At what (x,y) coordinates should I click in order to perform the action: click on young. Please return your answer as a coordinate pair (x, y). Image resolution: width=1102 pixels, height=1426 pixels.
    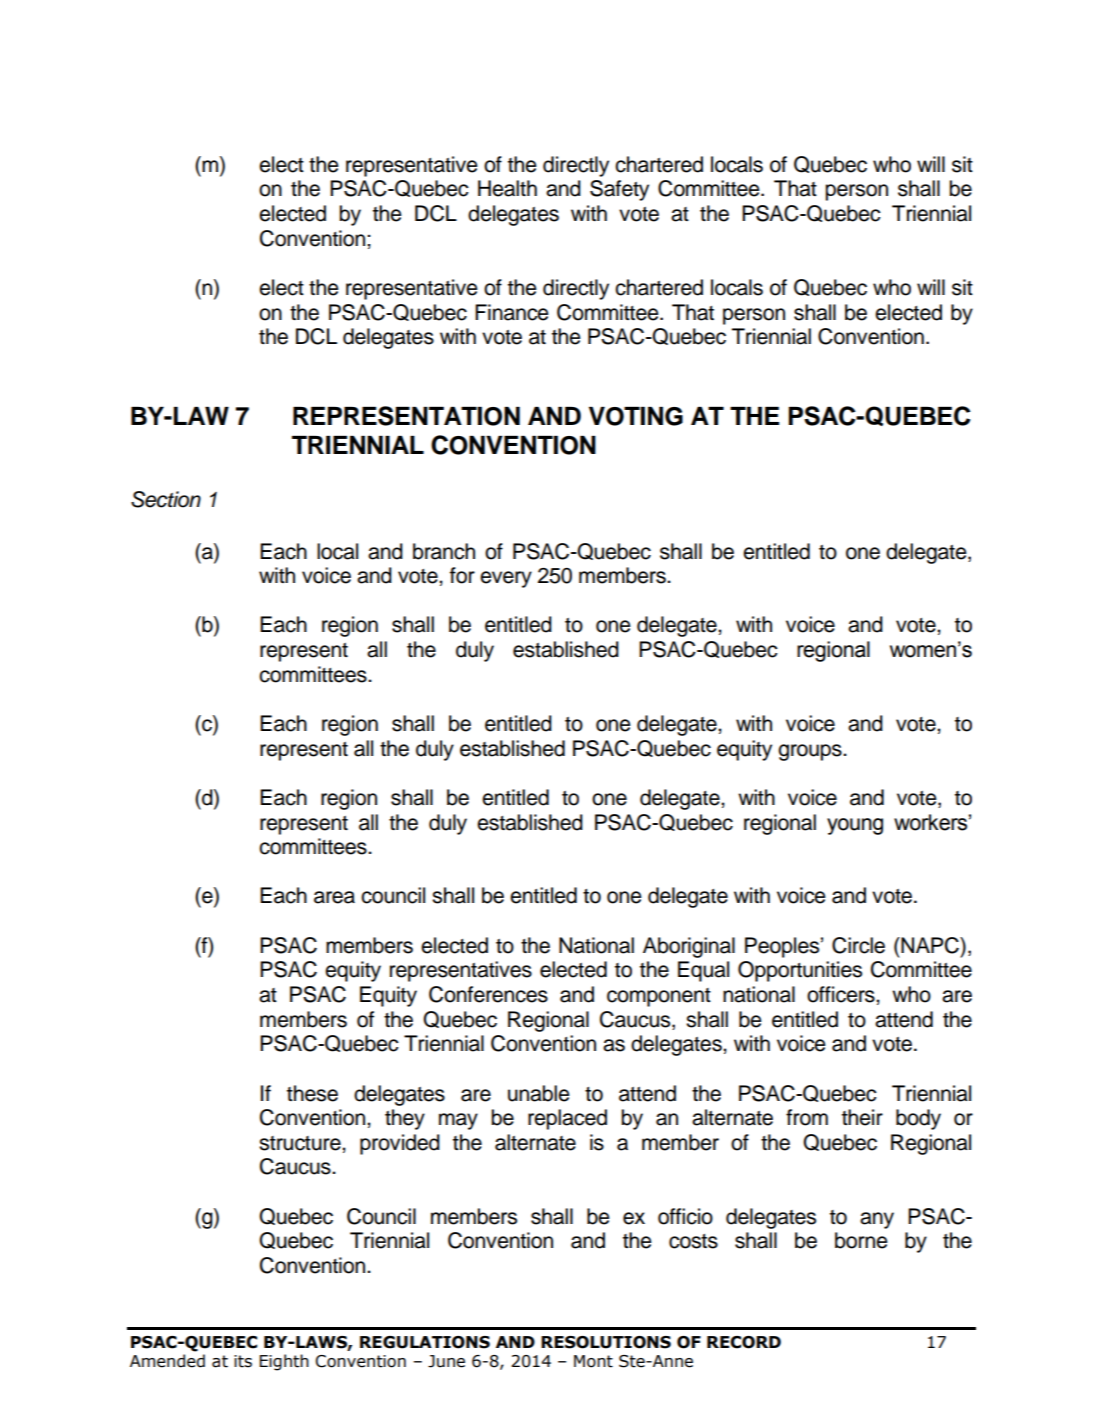
    Looking at the image, I should click on (855, 826).
